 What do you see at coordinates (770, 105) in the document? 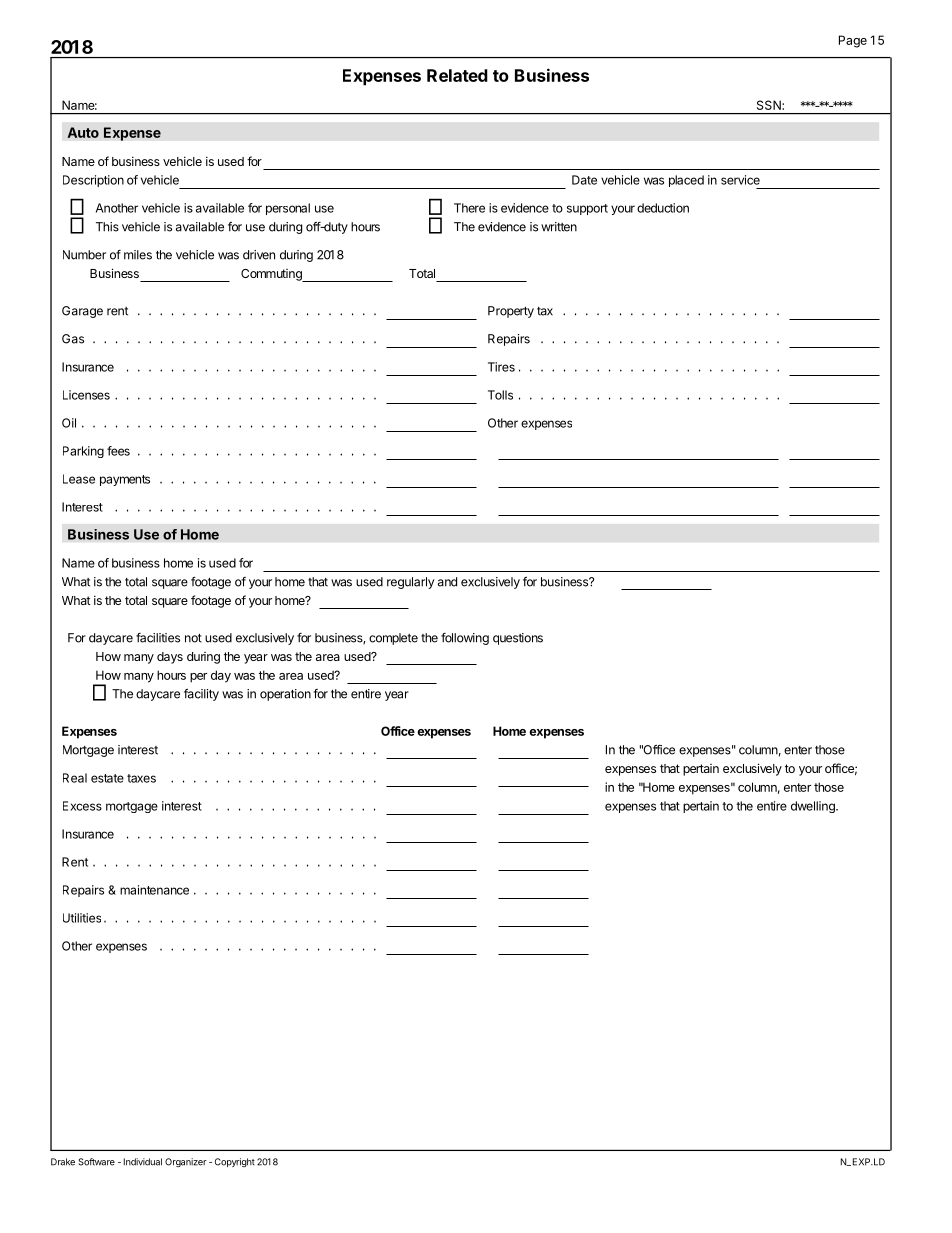
I see `SSN` at bounding box center [770, 105].
